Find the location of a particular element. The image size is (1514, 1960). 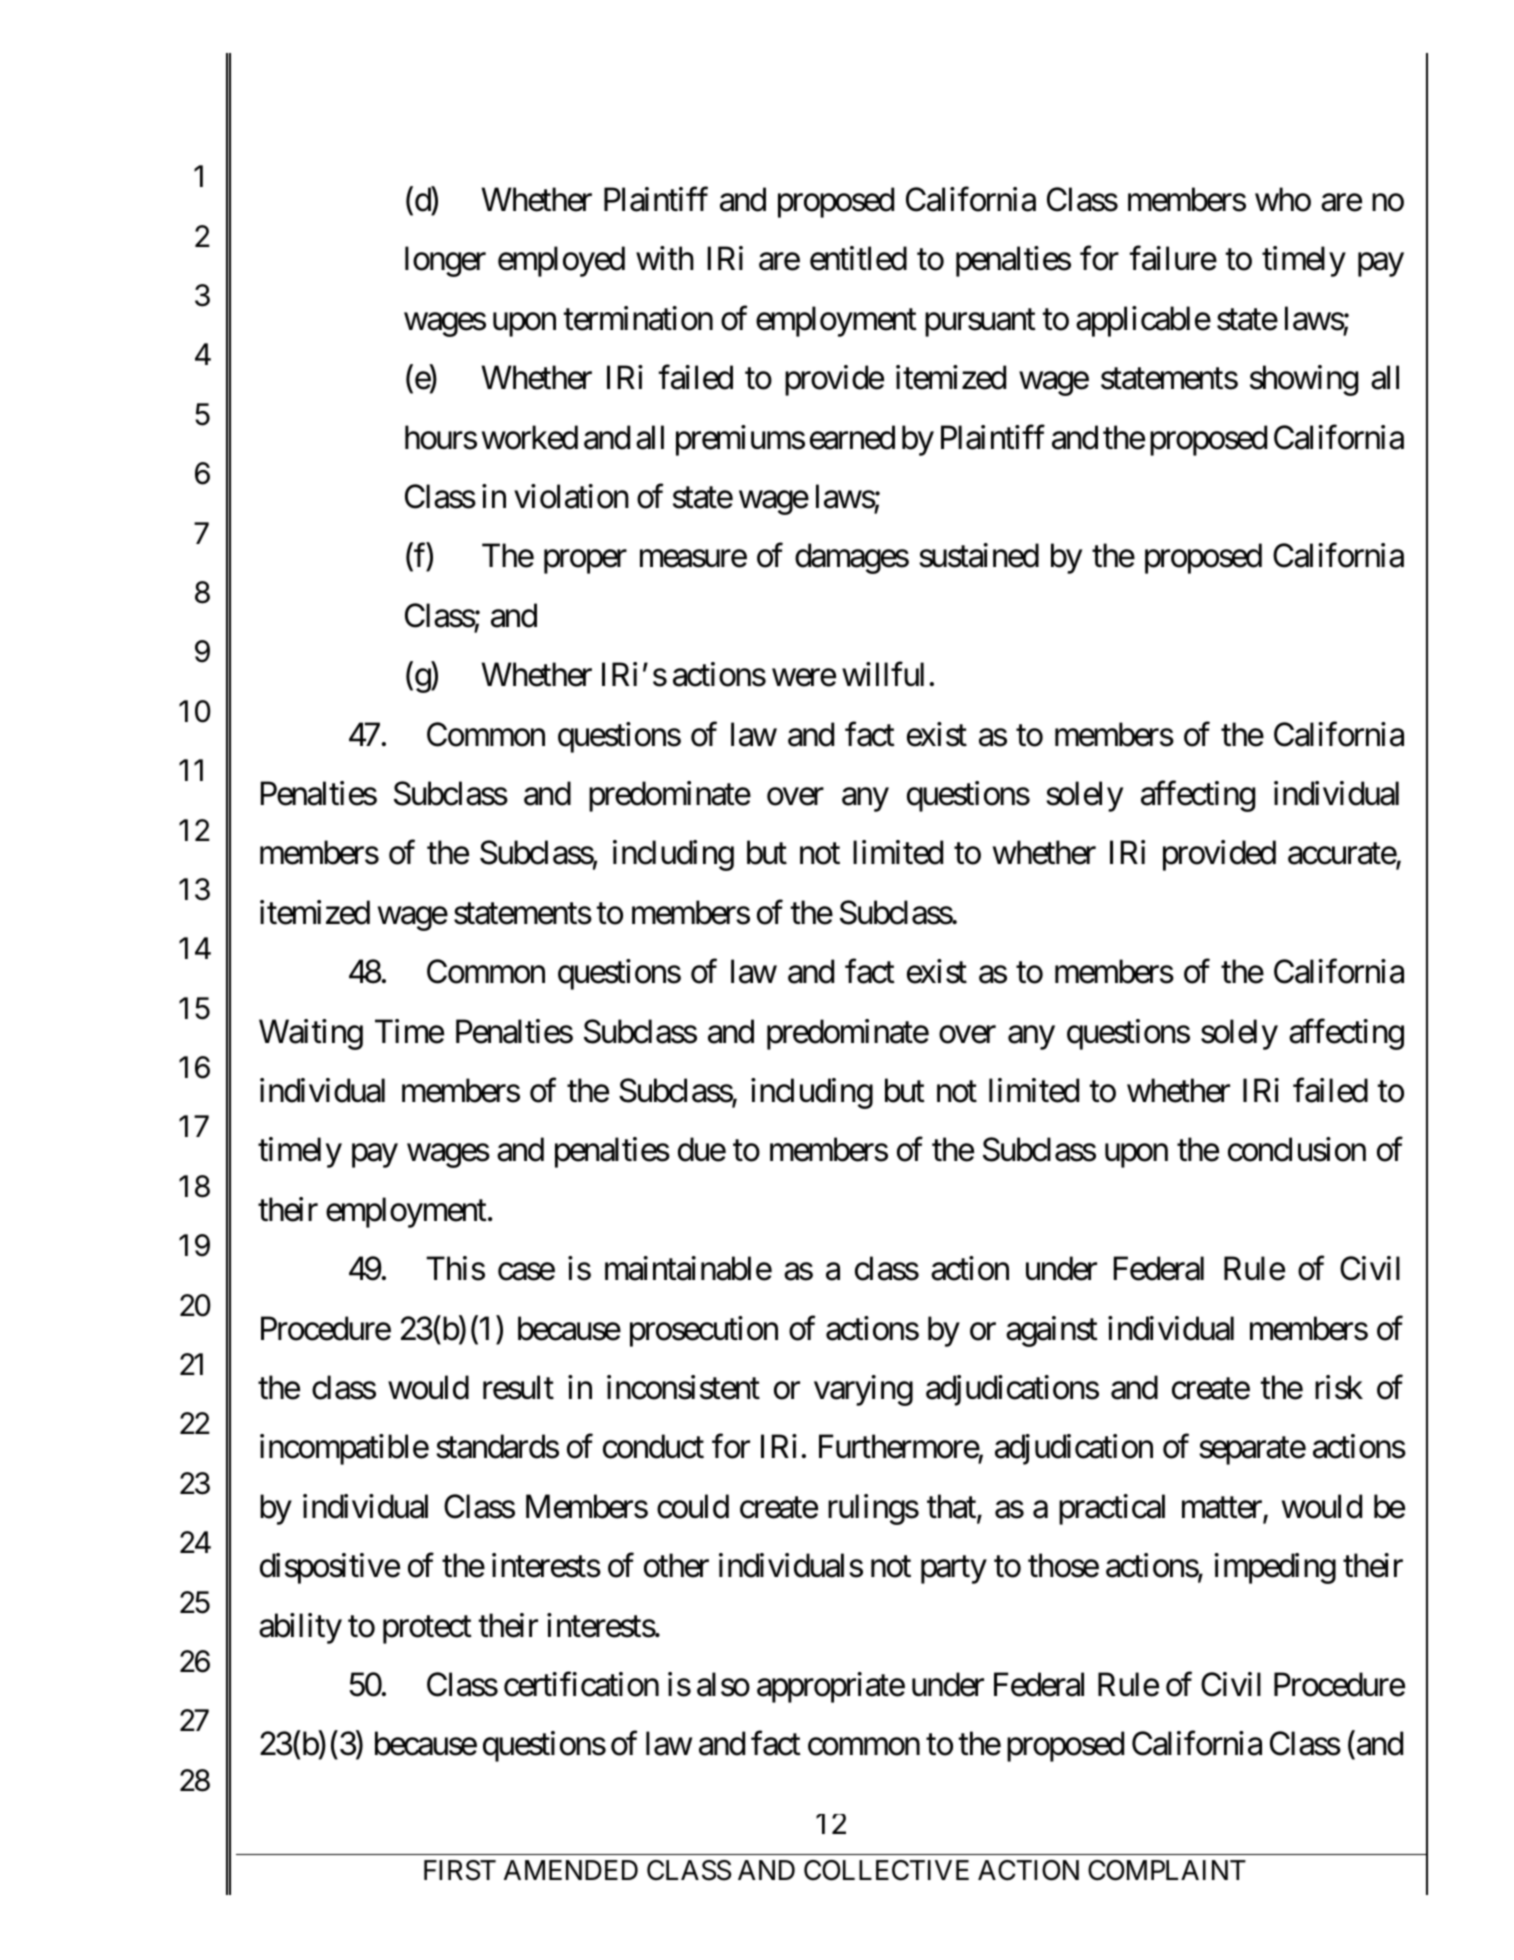

against is located at coordinates (1052, 1331).
